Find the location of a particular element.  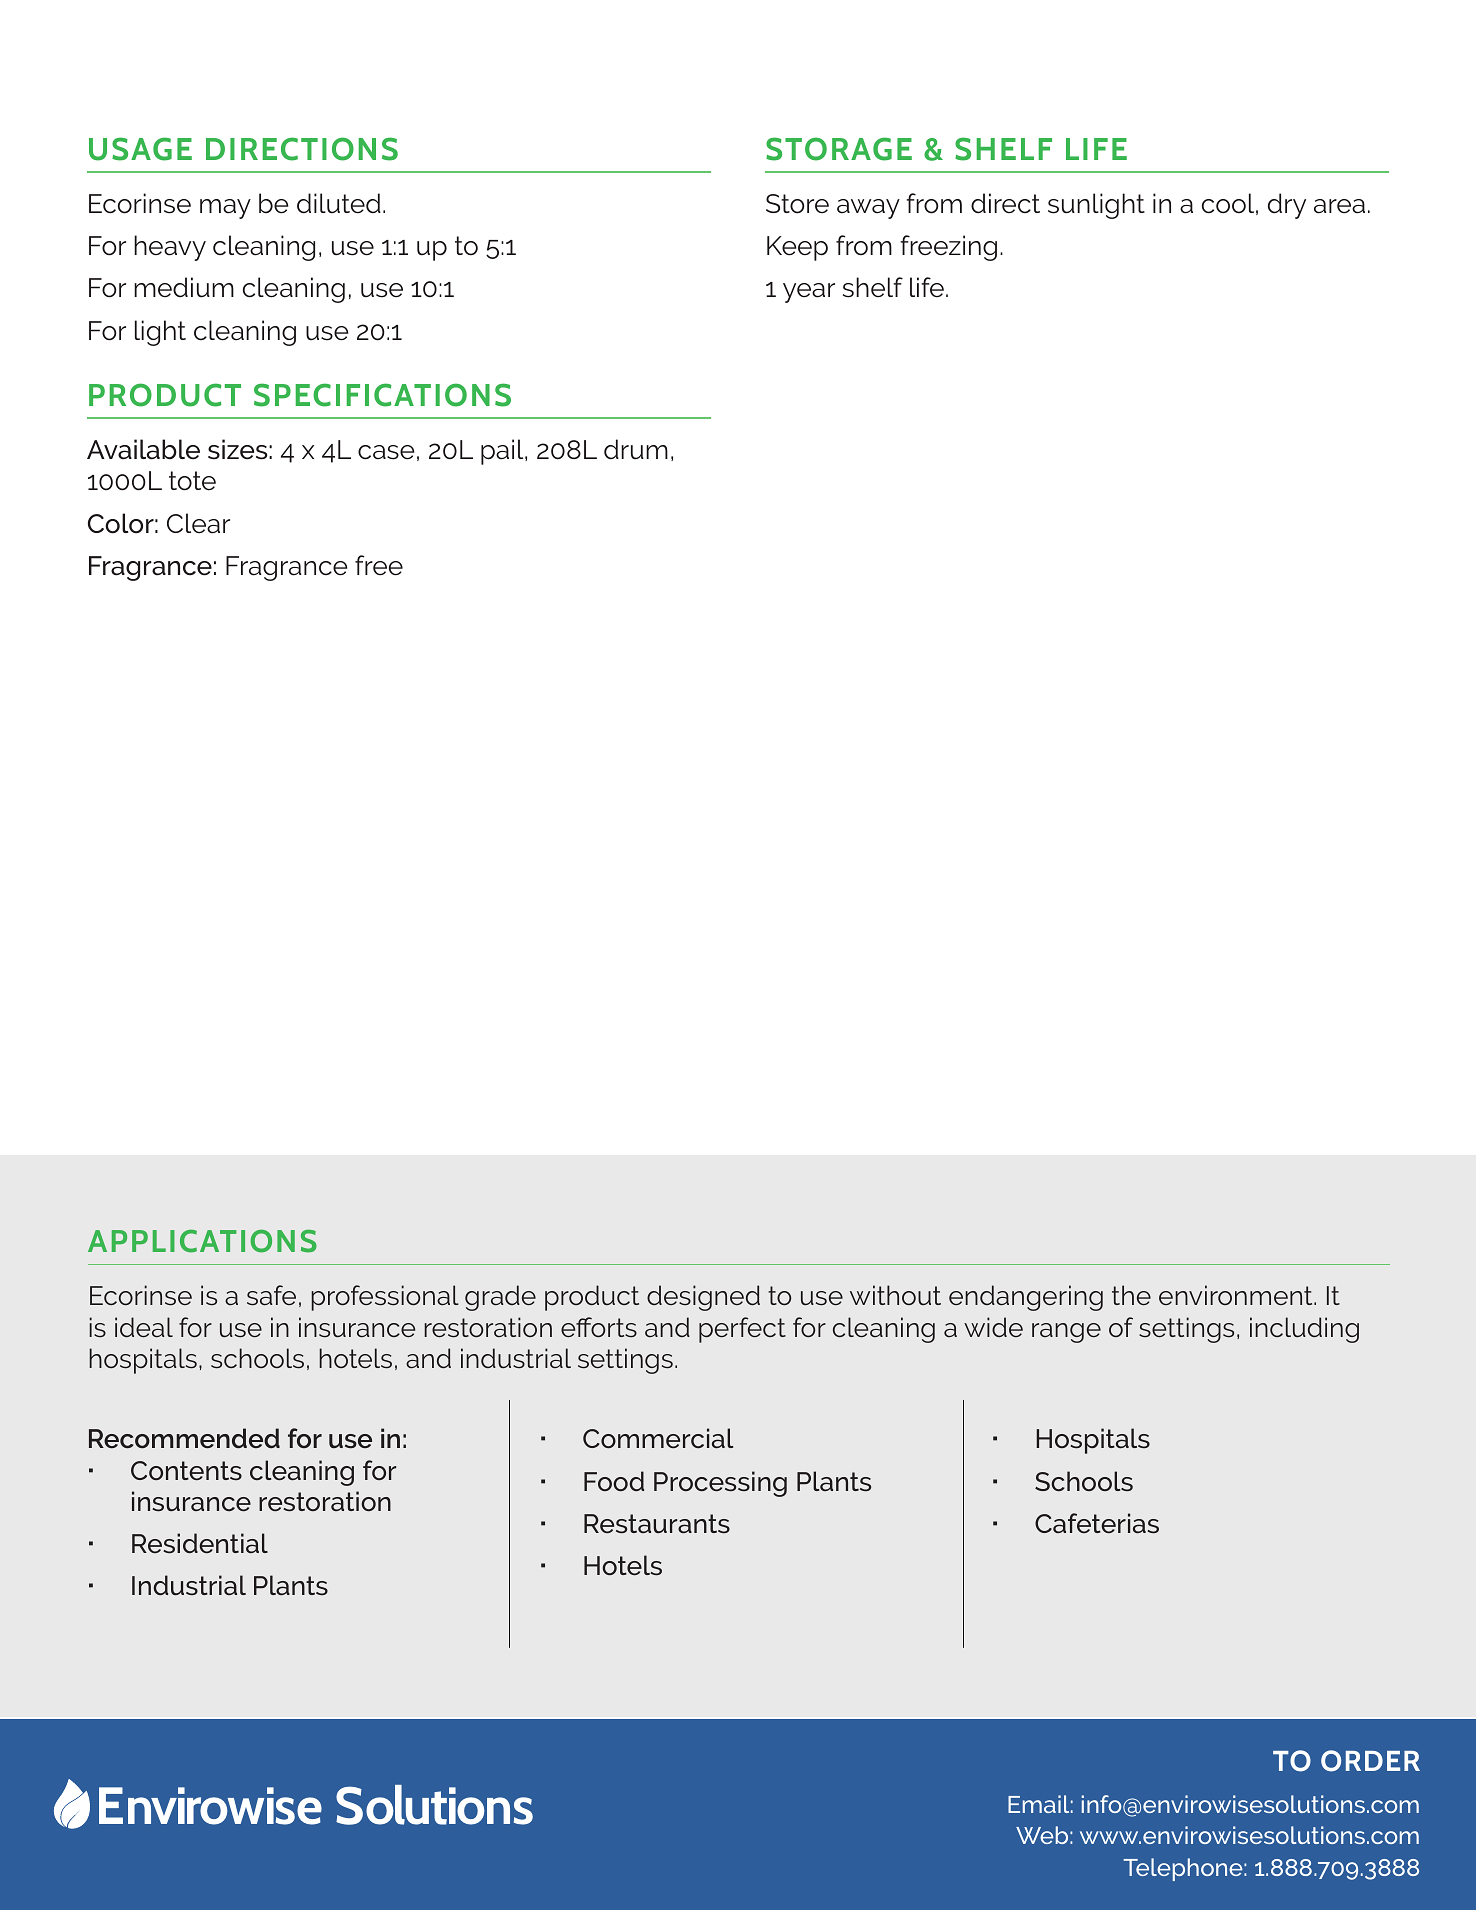

including is located at coordinates (1304, 1330).
